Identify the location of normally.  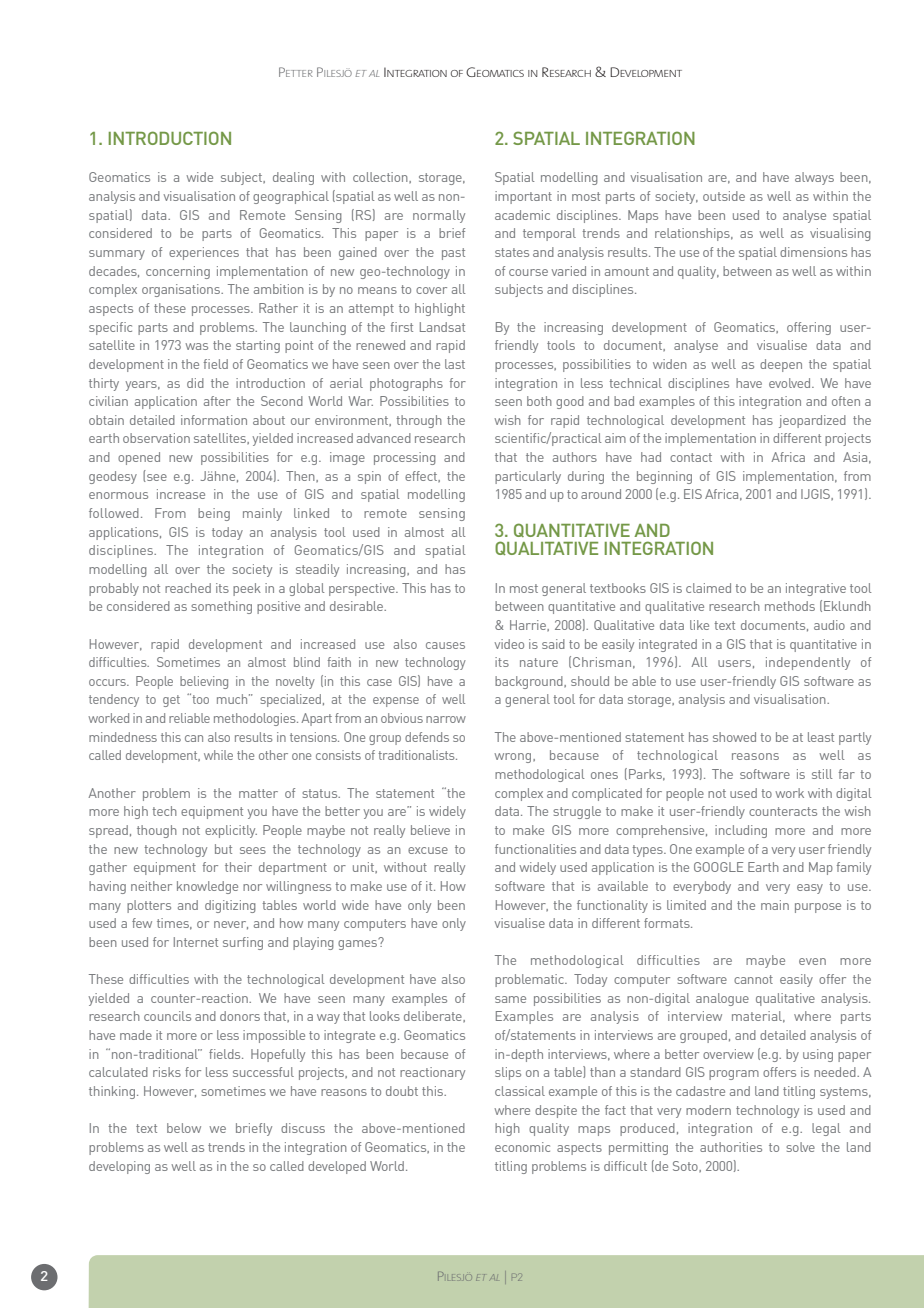
(439, 216).
